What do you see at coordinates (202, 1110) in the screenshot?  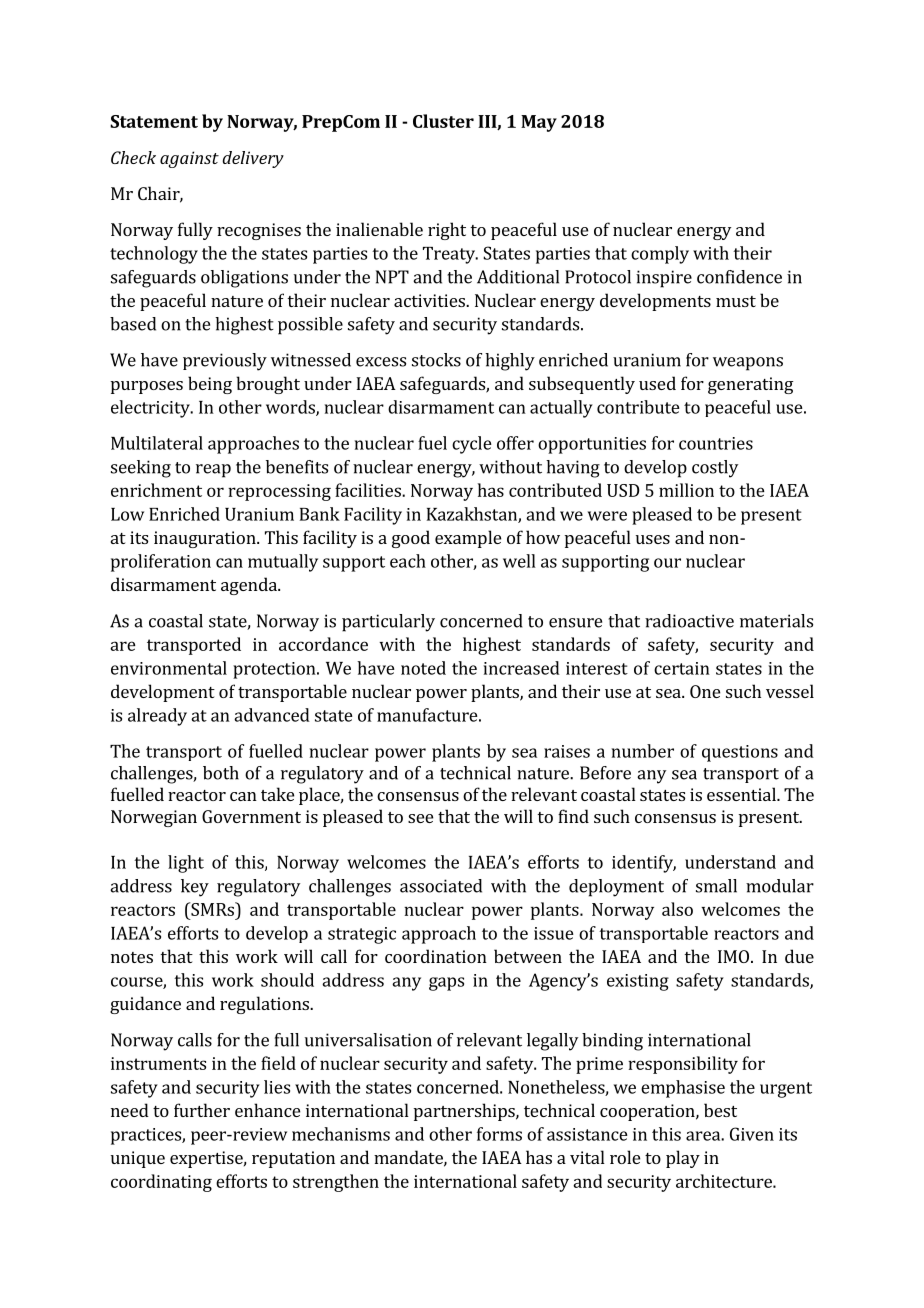 I see `further` at bounding box center [202, 1110].
